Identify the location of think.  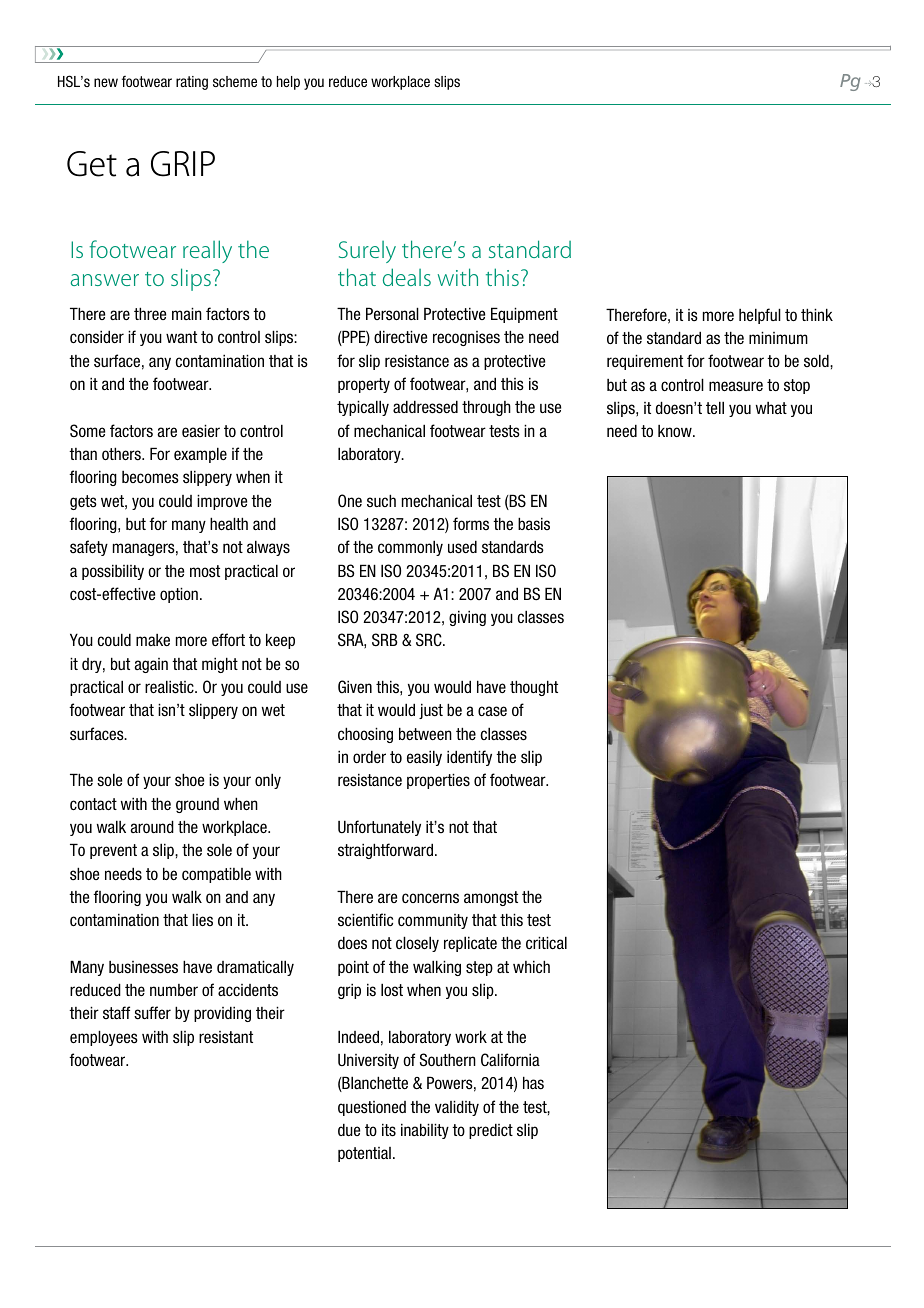
(817, 314).
